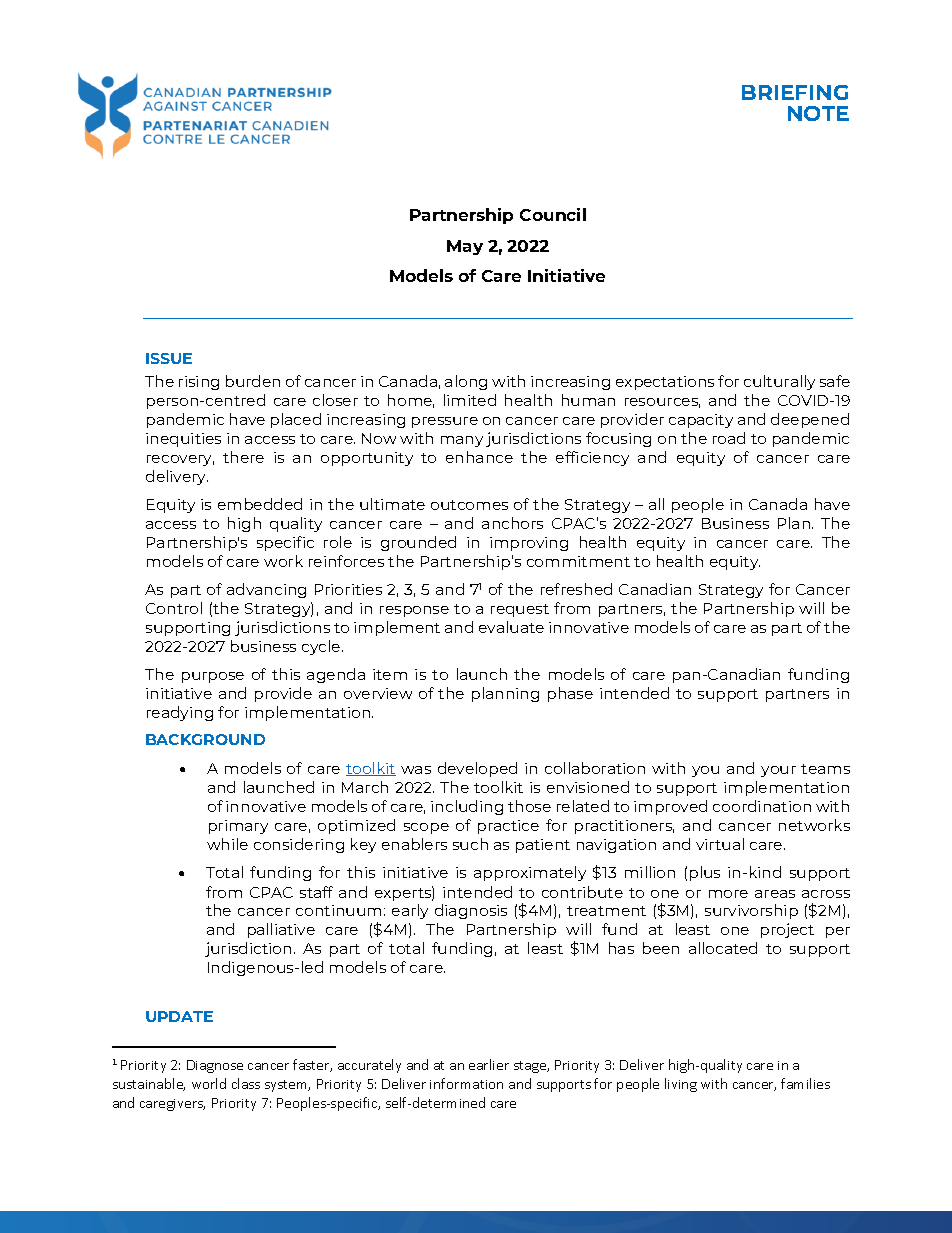  I want to click on Diagnose, so click(215, 1066).
